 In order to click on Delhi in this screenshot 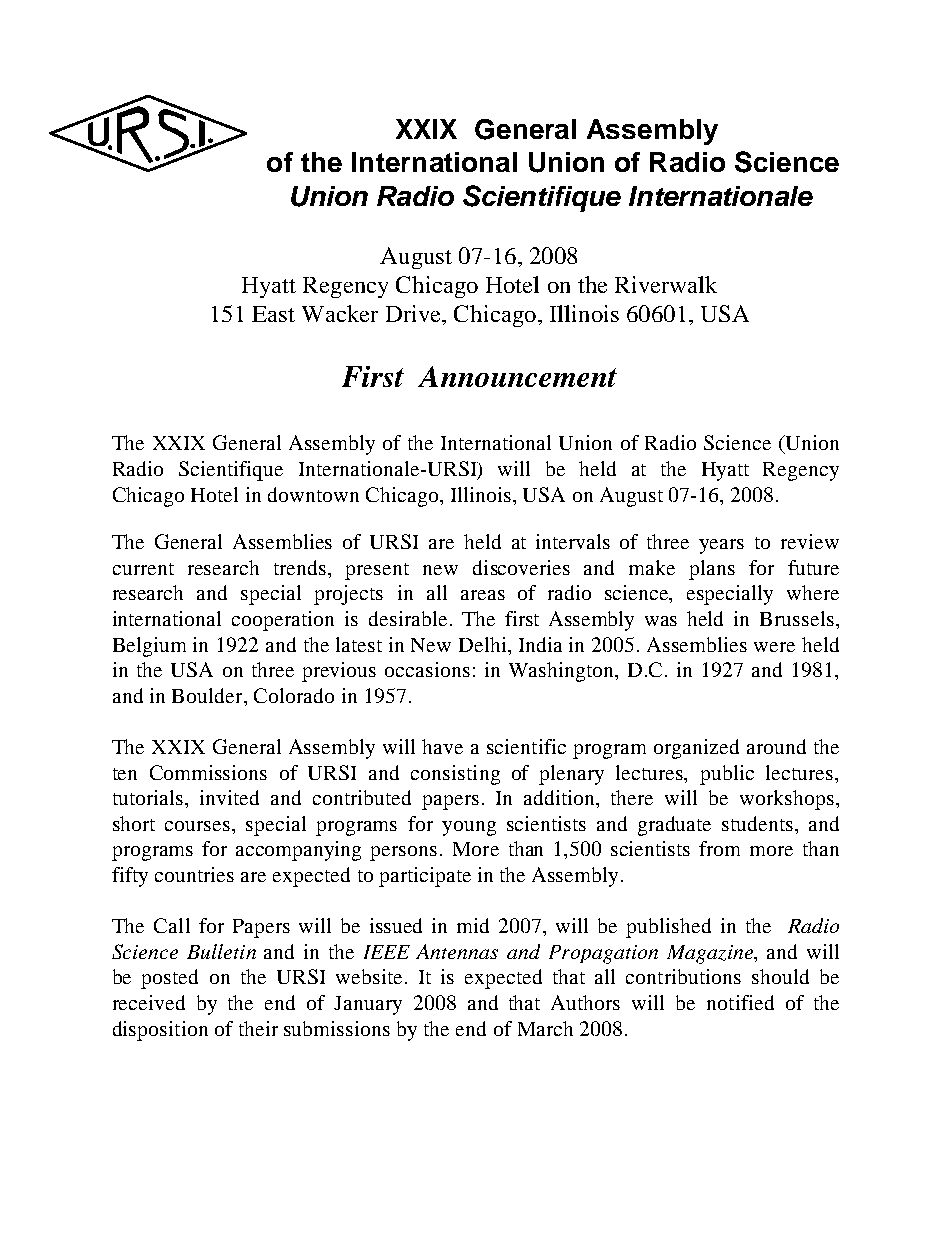, I will do `click(484, 644)`.
